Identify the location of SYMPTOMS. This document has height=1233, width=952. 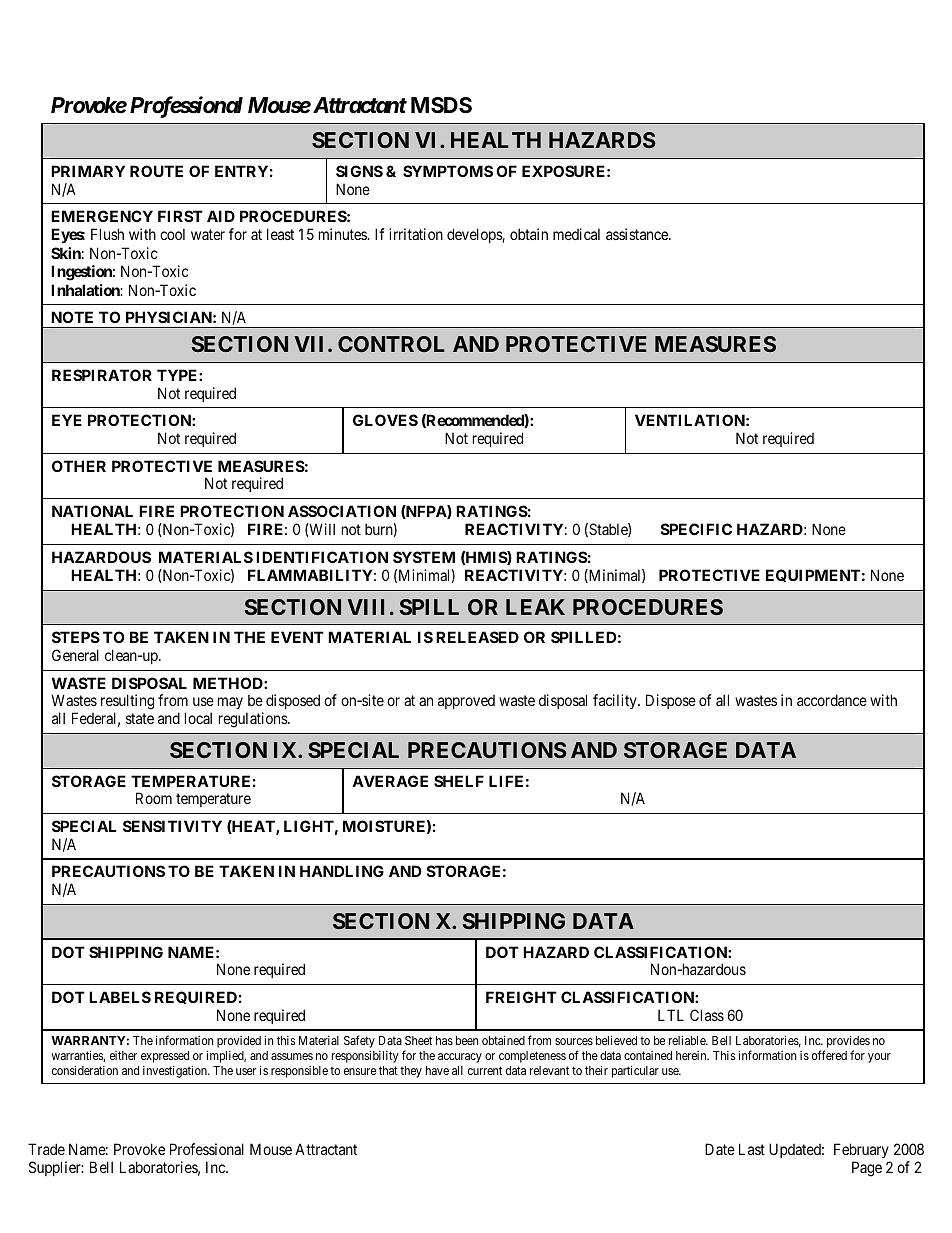
(448, 171).
